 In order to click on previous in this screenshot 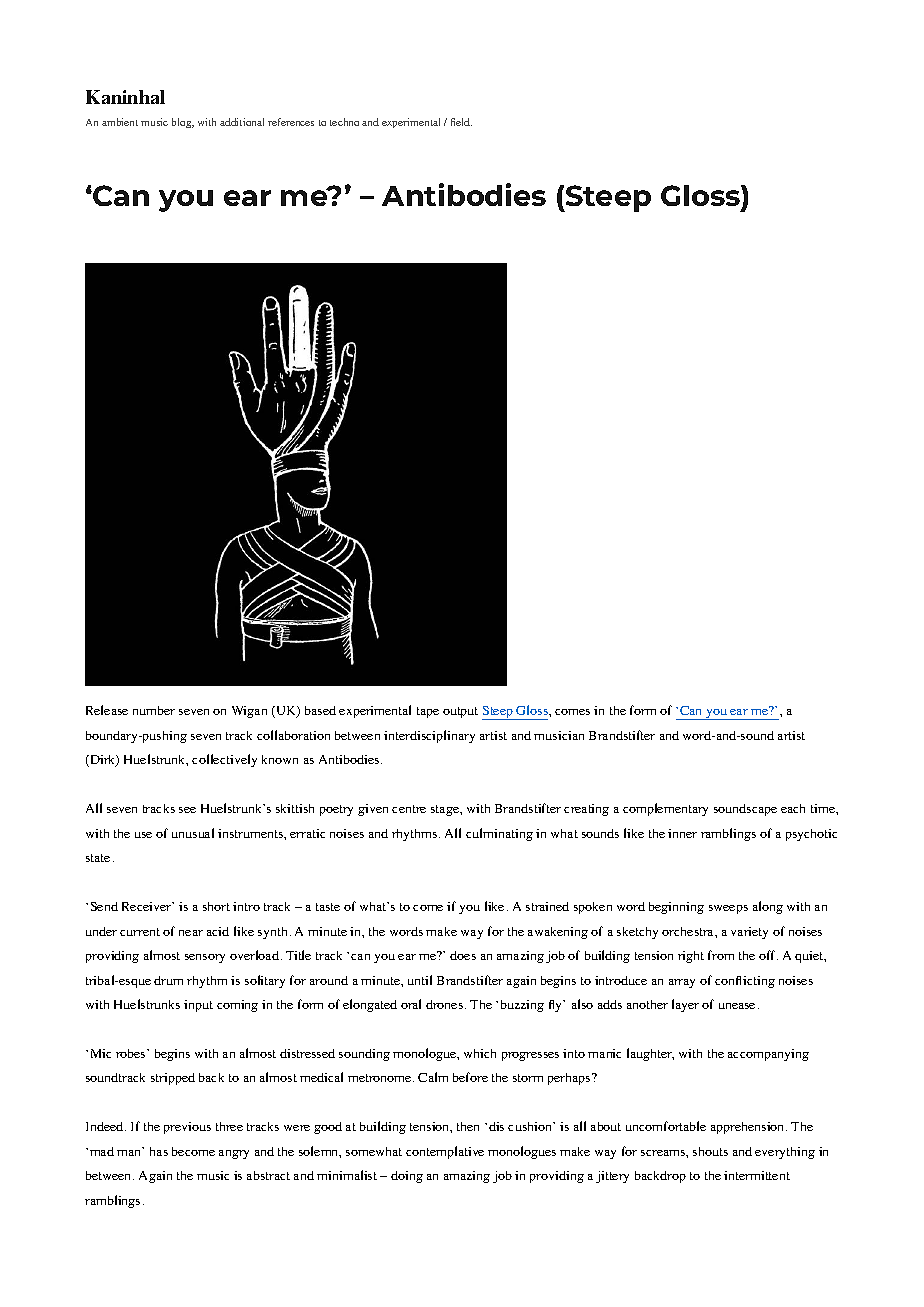, I will do `click(187, 1128)`.
